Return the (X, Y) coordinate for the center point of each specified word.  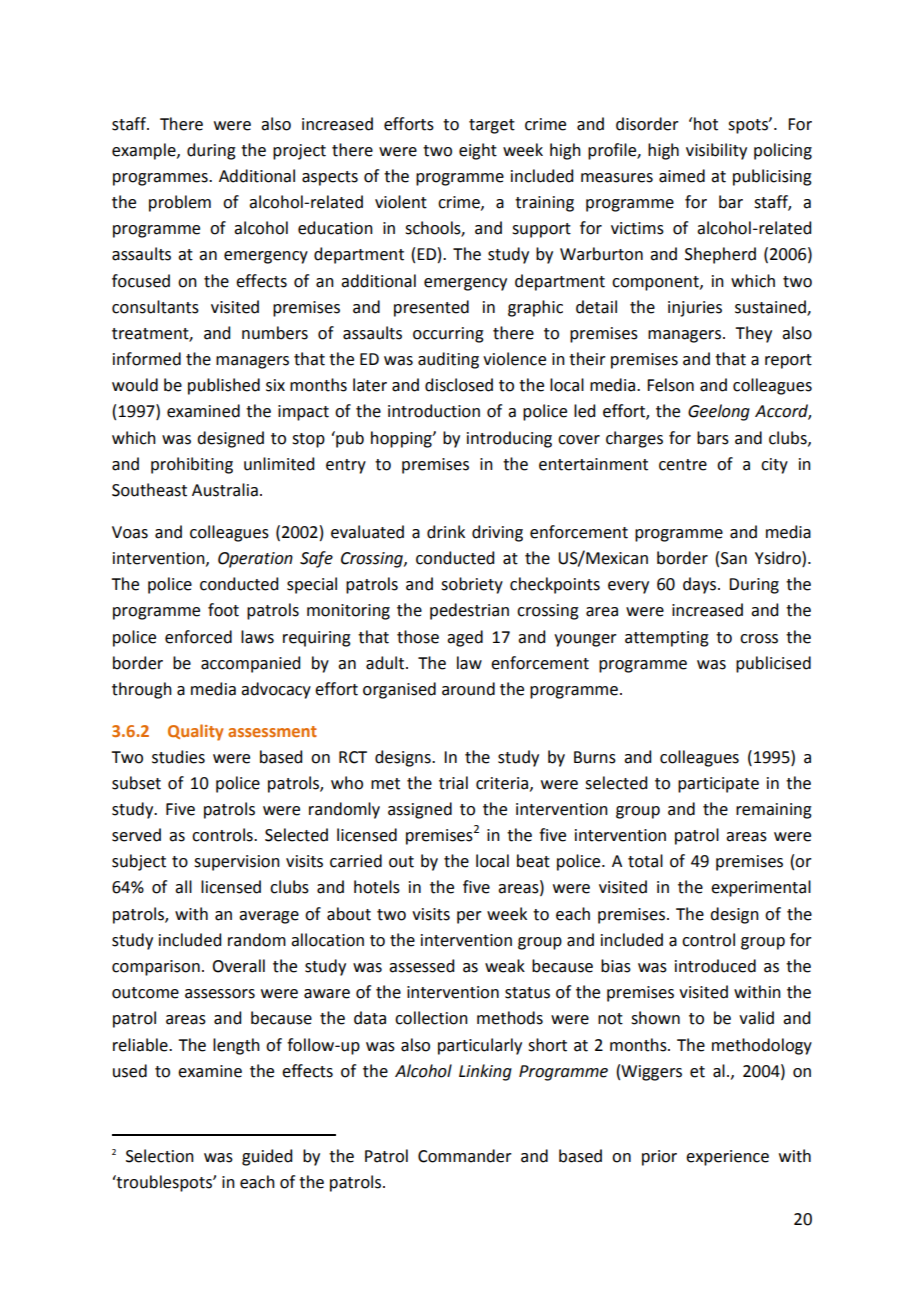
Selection (160, 1156)
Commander (465, 1156)
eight (478, 151)
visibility (716, 151)
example (145, 151)
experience (727, 1158)
